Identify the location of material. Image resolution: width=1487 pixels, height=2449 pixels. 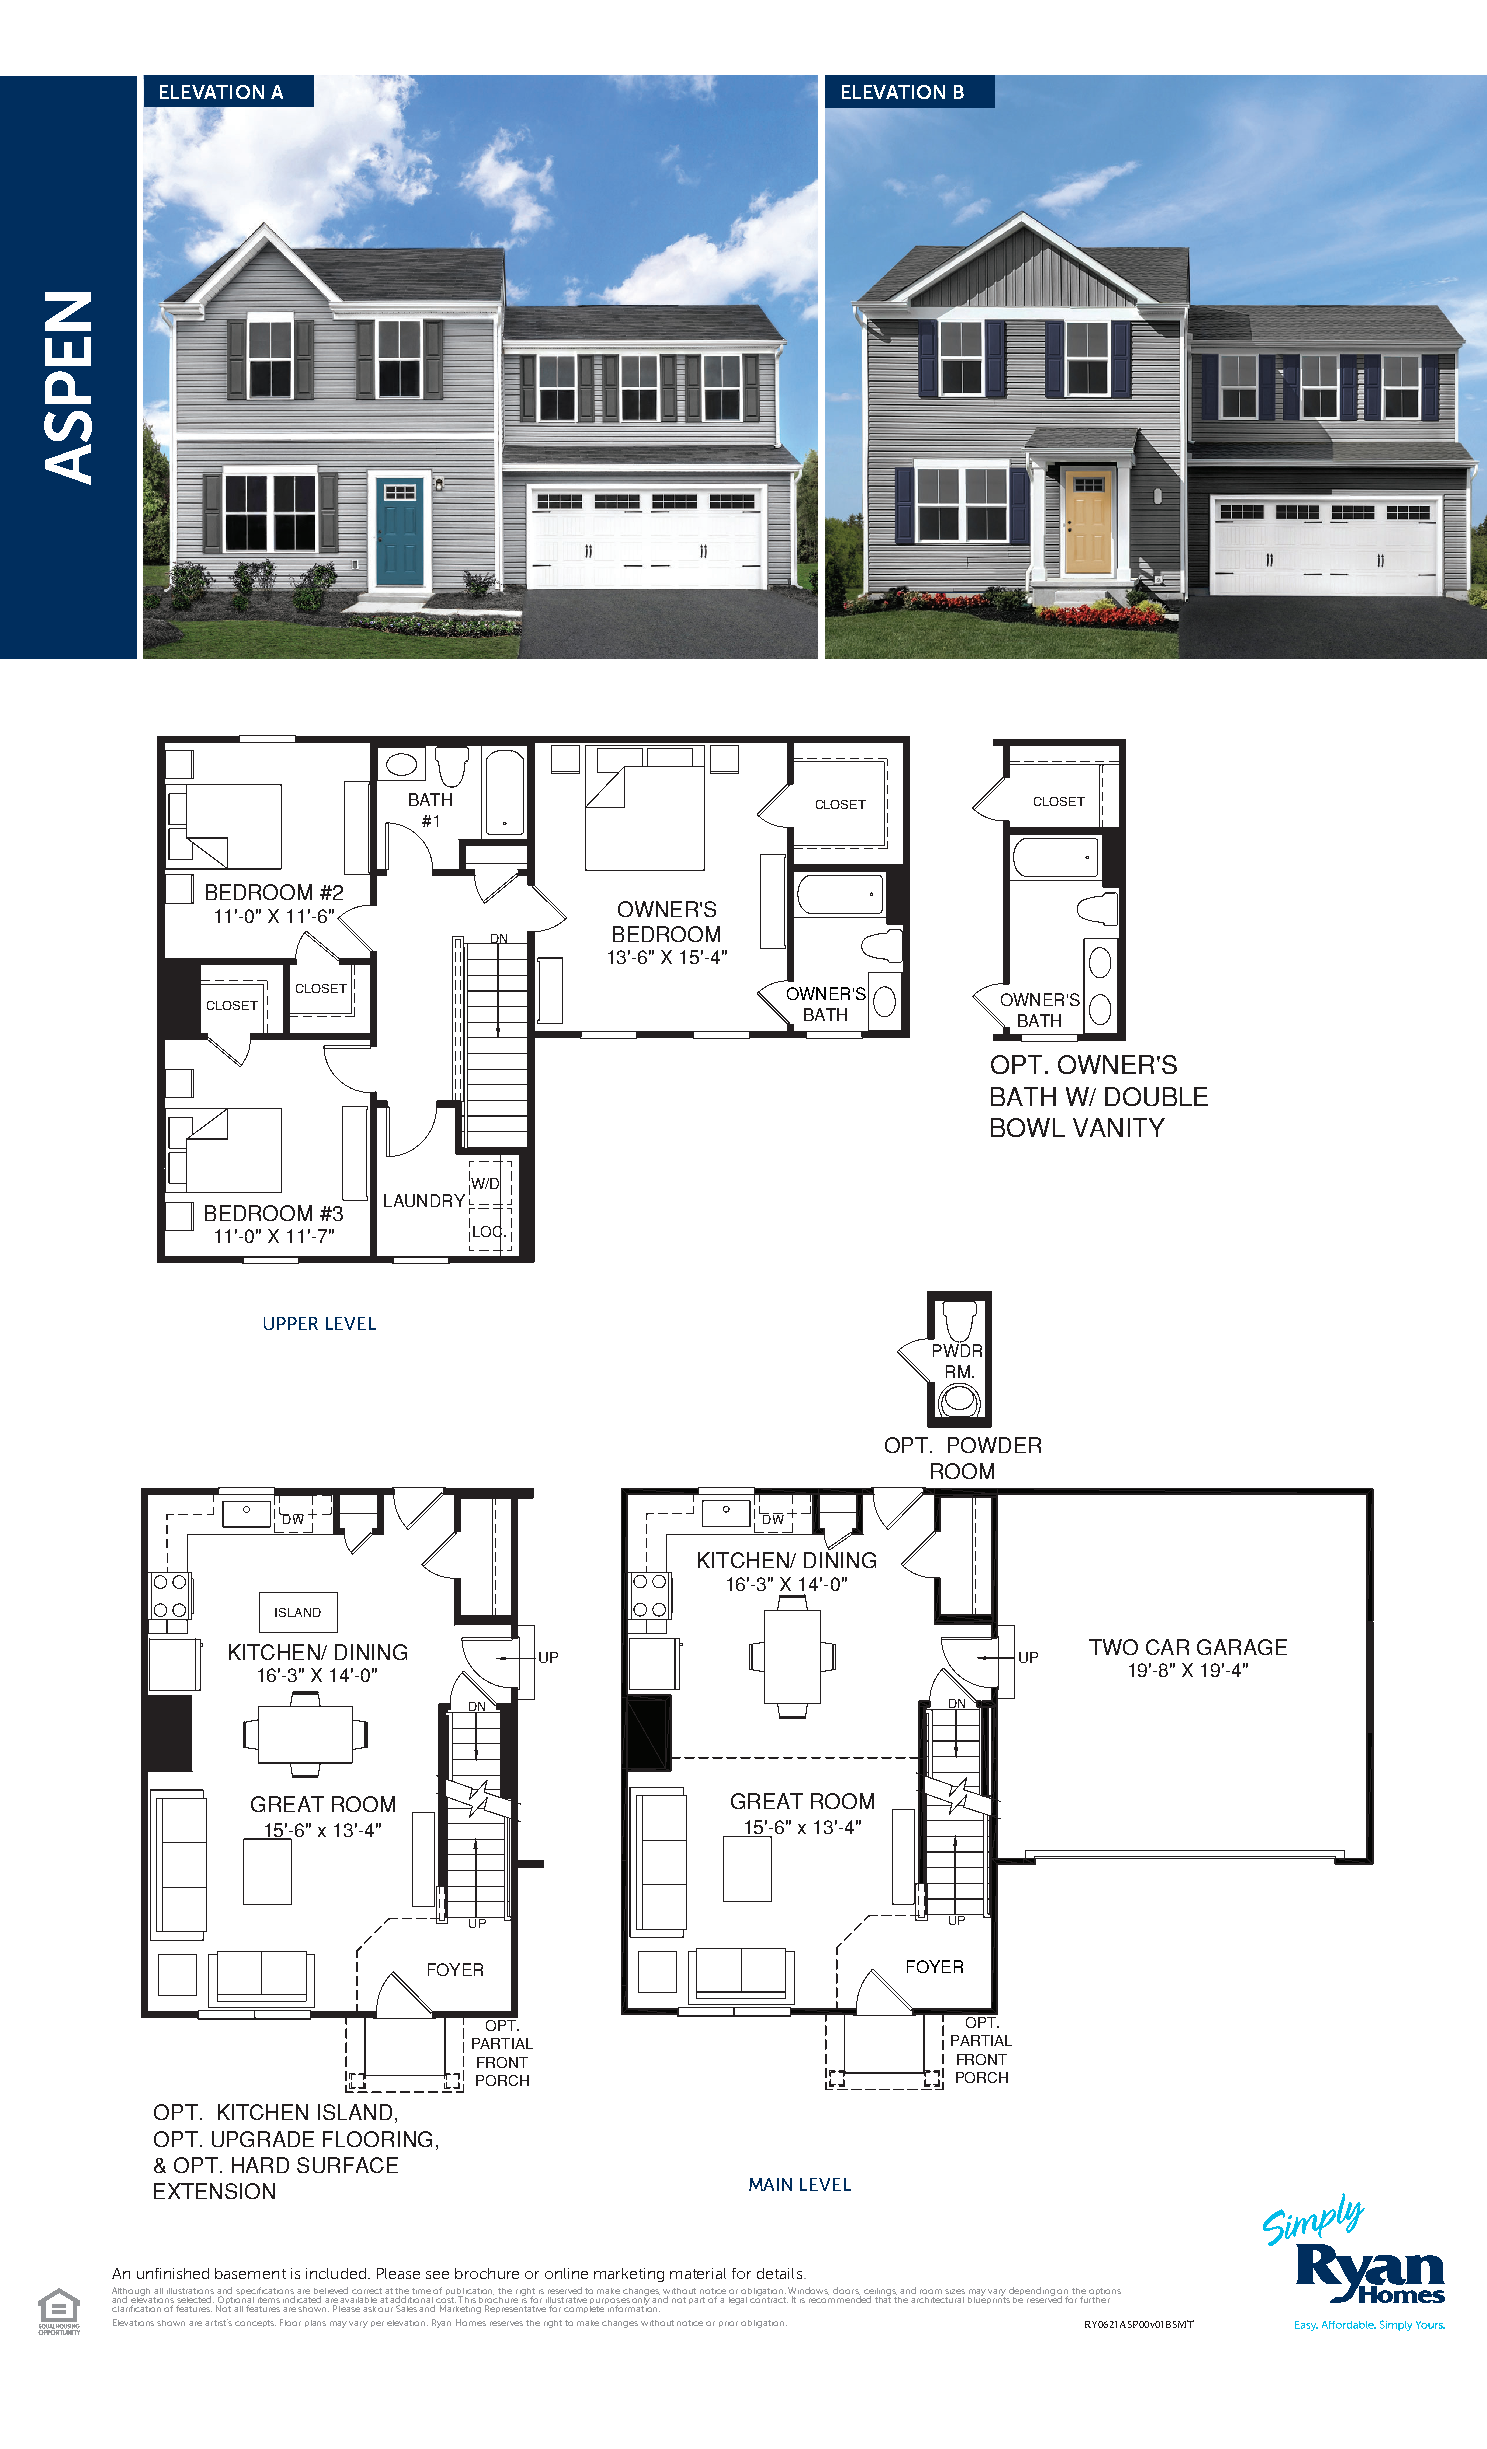
(698, 2273).
